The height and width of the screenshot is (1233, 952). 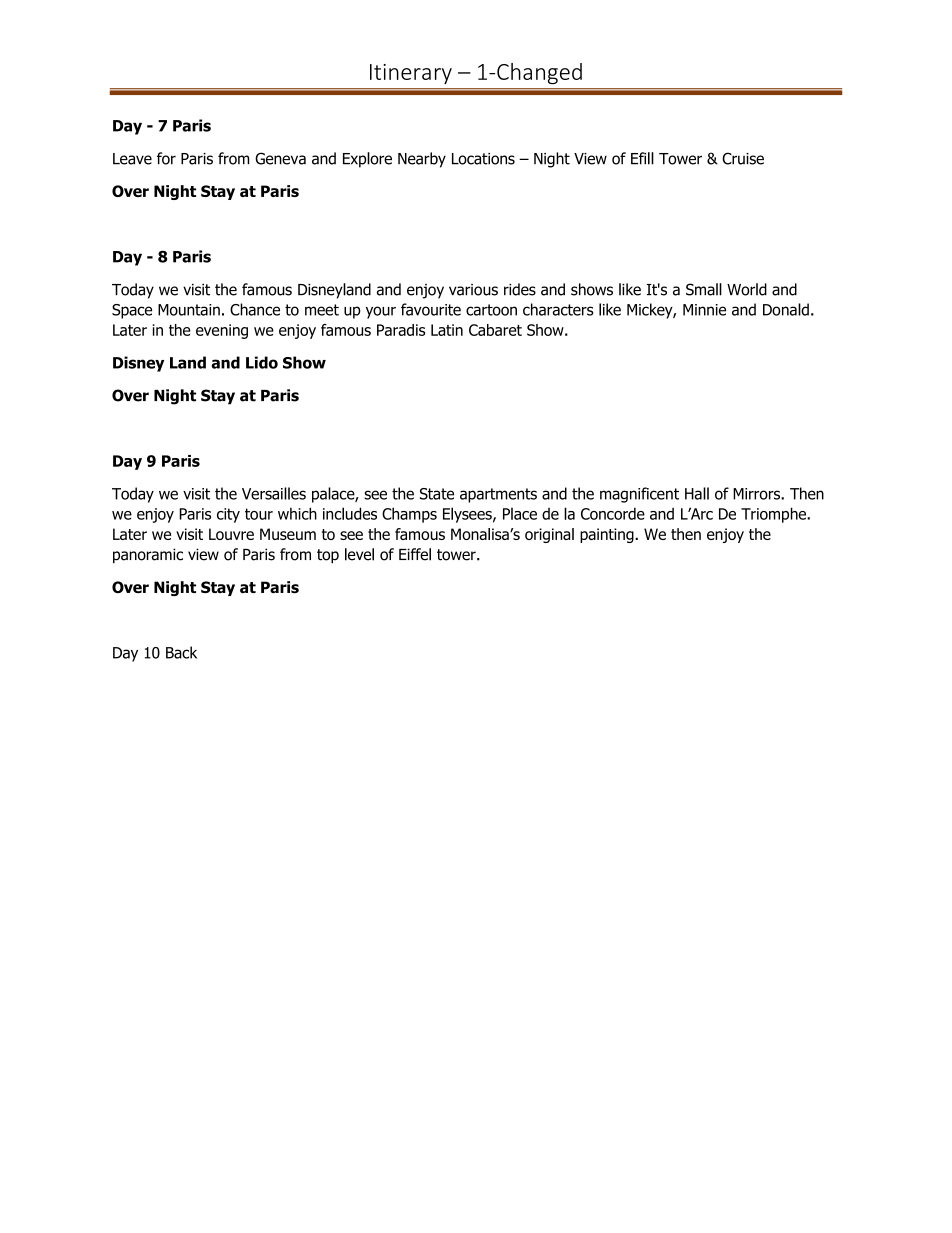 I want to click on Latin, so click(x=447, y=330).
